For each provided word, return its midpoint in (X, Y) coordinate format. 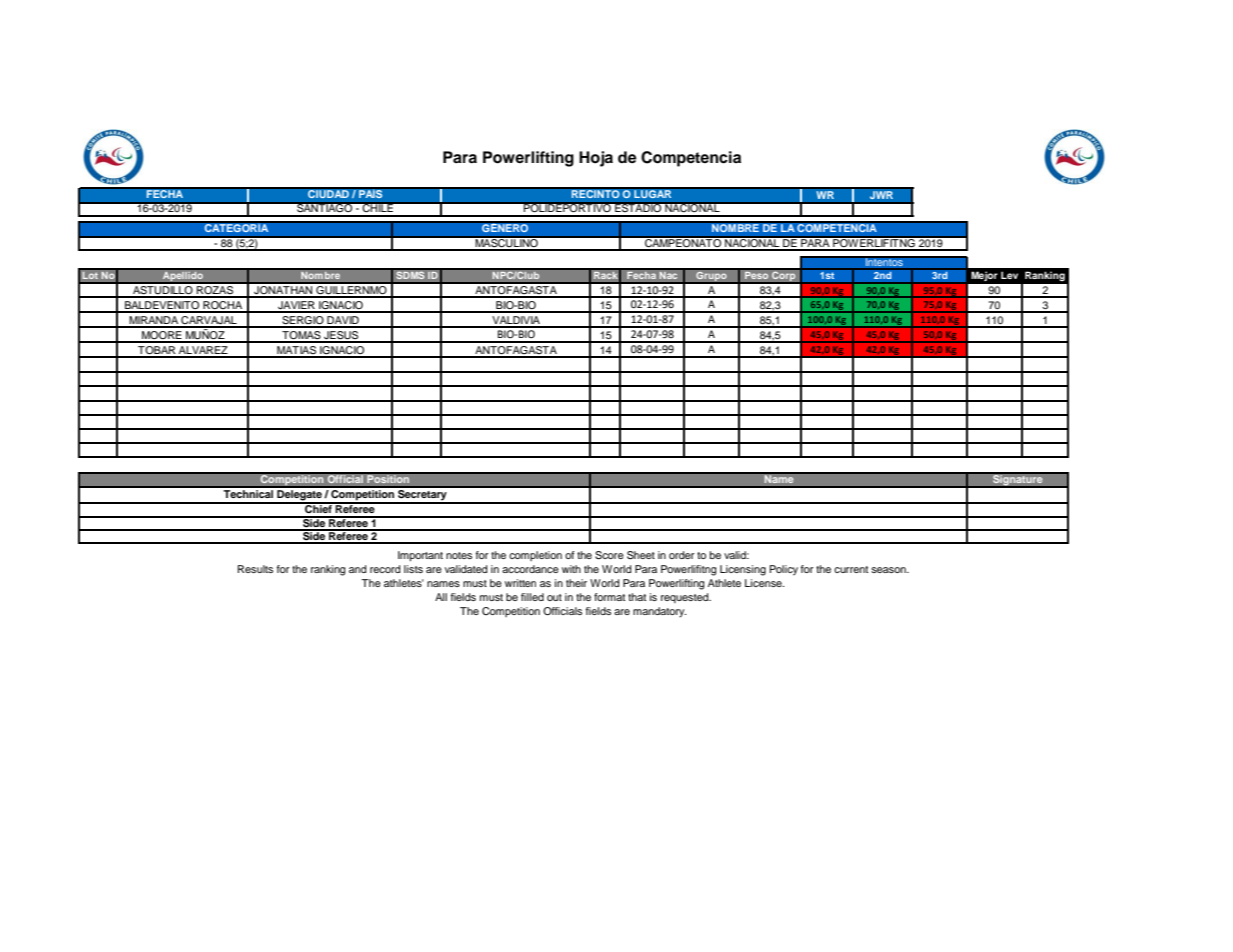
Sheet (641, 555)
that (637, 597)
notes (459, 555)
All (441, 597)
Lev (1009, 275)
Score (609, 555)
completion (535, 556)
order (682, 555)
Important (420, 556)
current (851, 569)
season (889, 570)
